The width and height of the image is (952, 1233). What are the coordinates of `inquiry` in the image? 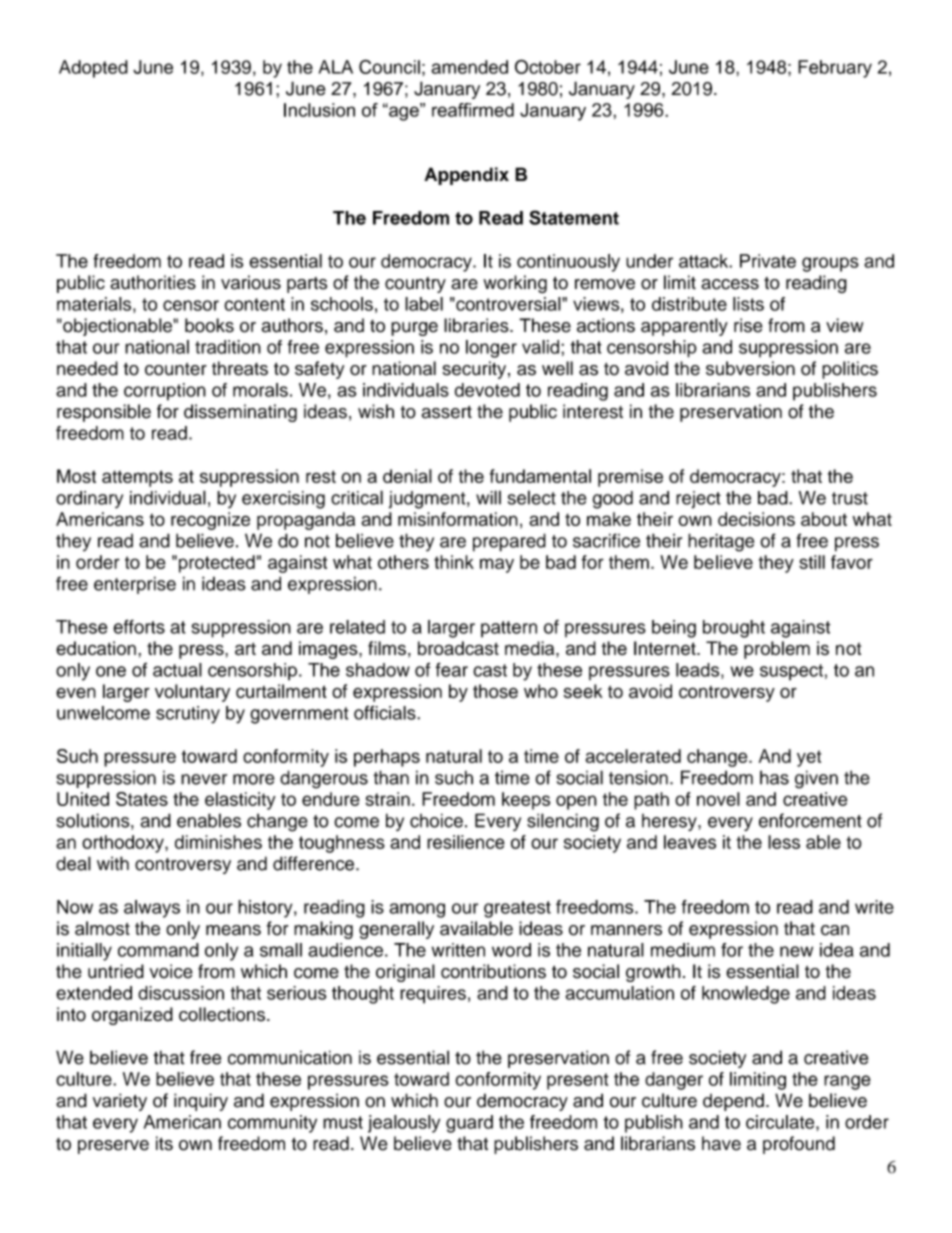 It's located at (201, 1102).
